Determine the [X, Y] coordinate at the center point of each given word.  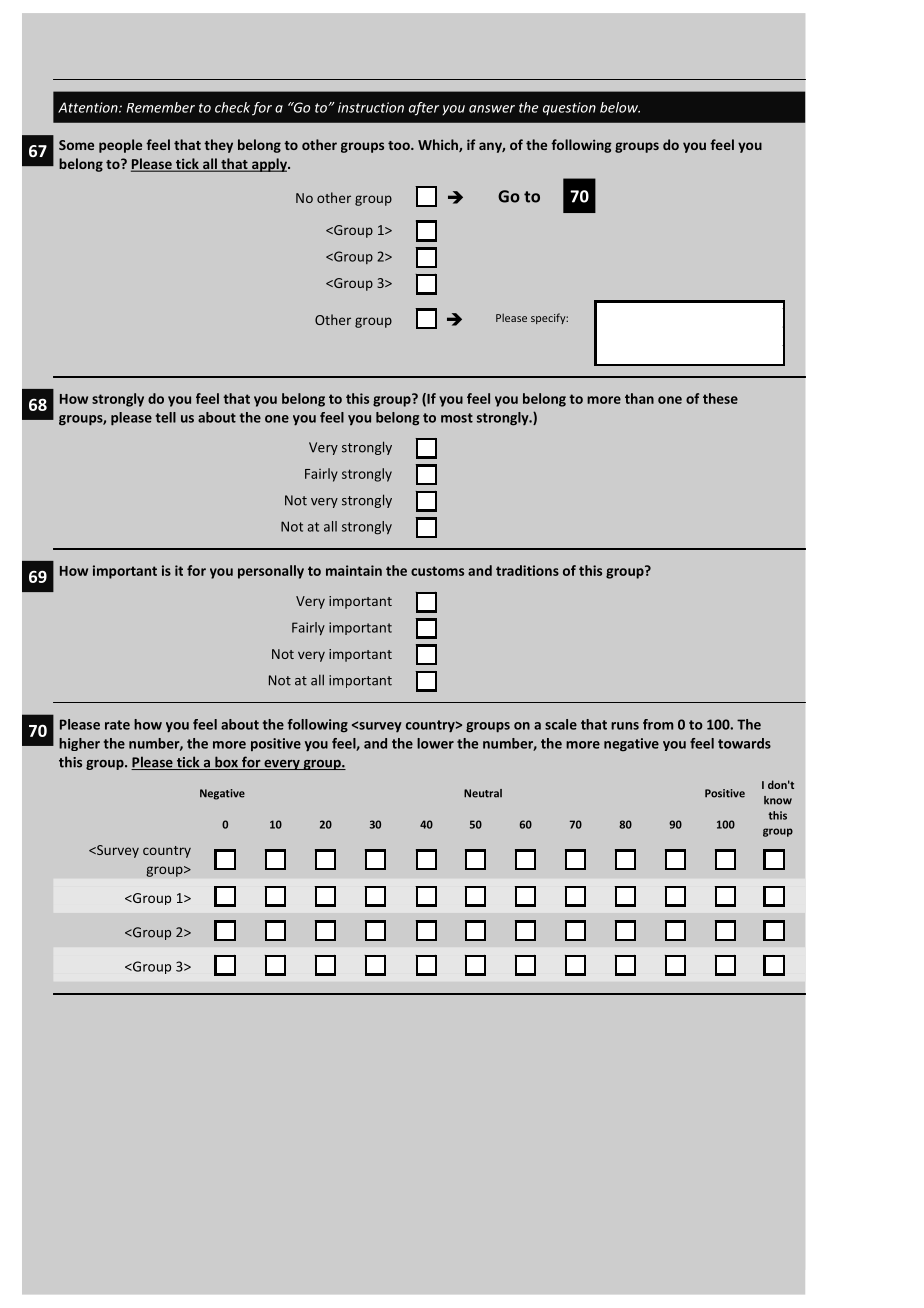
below [620, 107]
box [226, 763]
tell [166, 417]
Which [439, 145]
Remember [161, 107]
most [457, 418]
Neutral [483, 793]
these [720, 398]
